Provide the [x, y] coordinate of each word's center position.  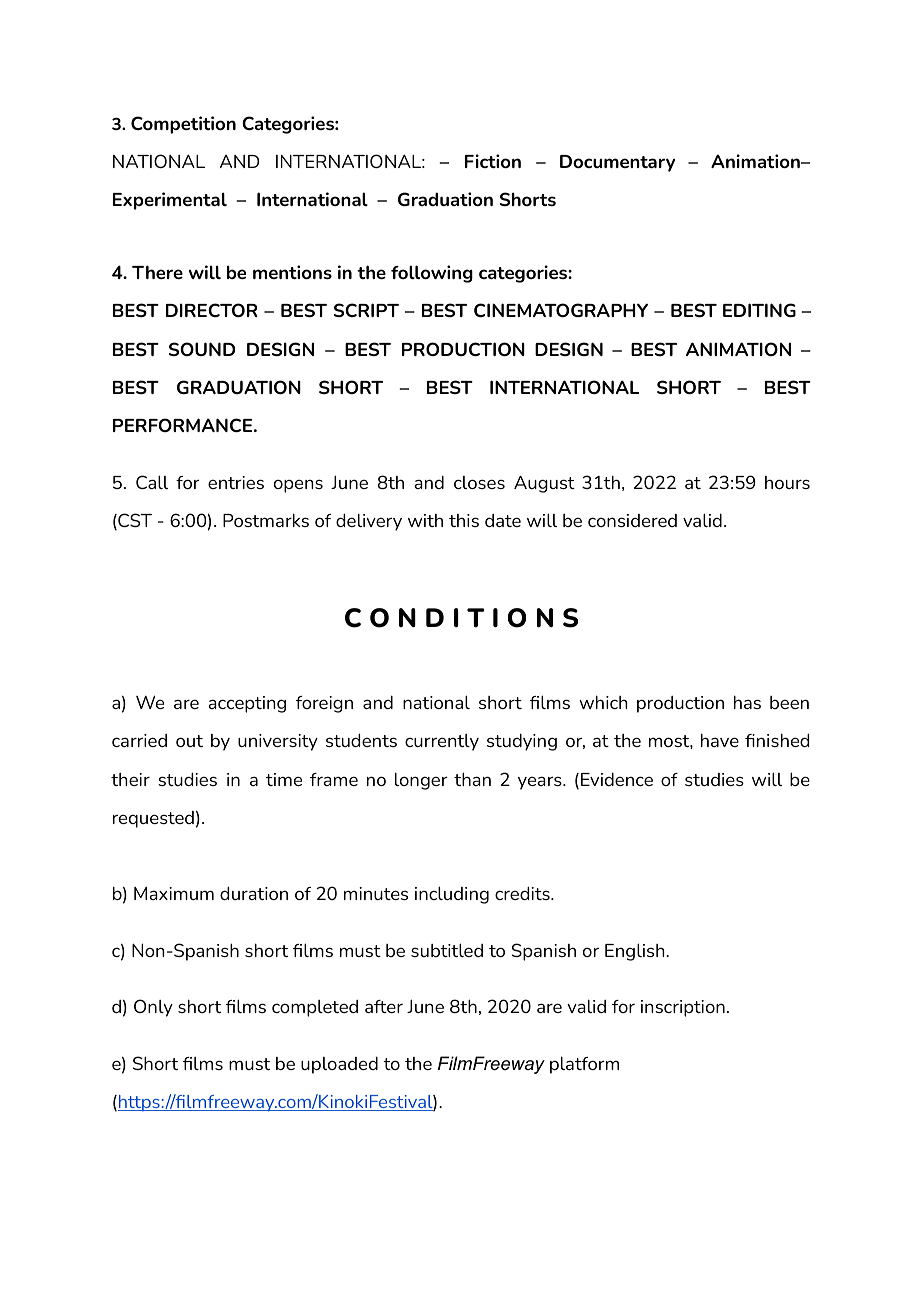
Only [153, 1008]
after [384, 1006]
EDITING [759, 310]
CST [134, 521]
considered [632, 520]
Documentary [617, 163]
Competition [183, 125]
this [464, 520]
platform [584, 1065]
